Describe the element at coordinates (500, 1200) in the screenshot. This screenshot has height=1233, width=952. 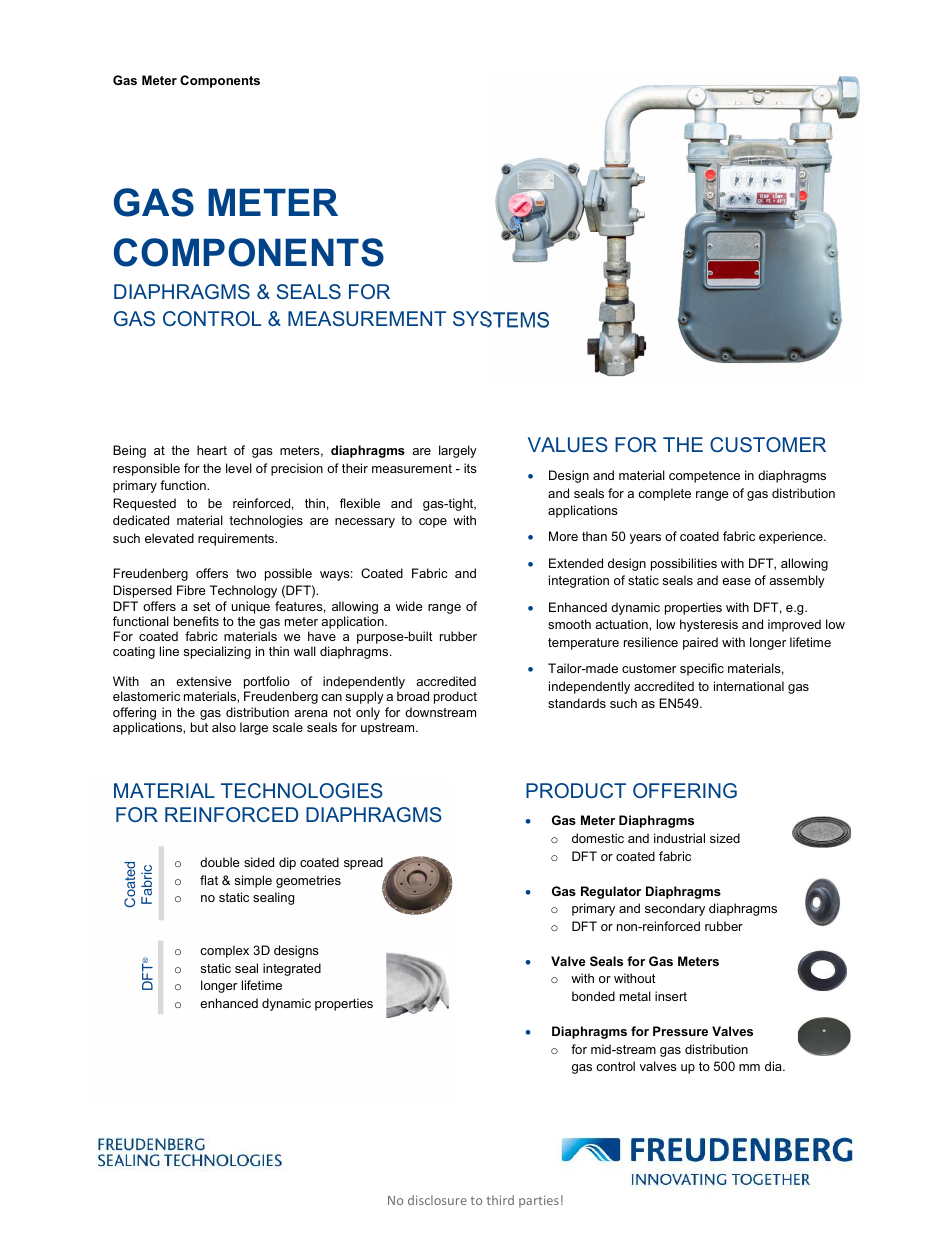
I see `third` at that location.
